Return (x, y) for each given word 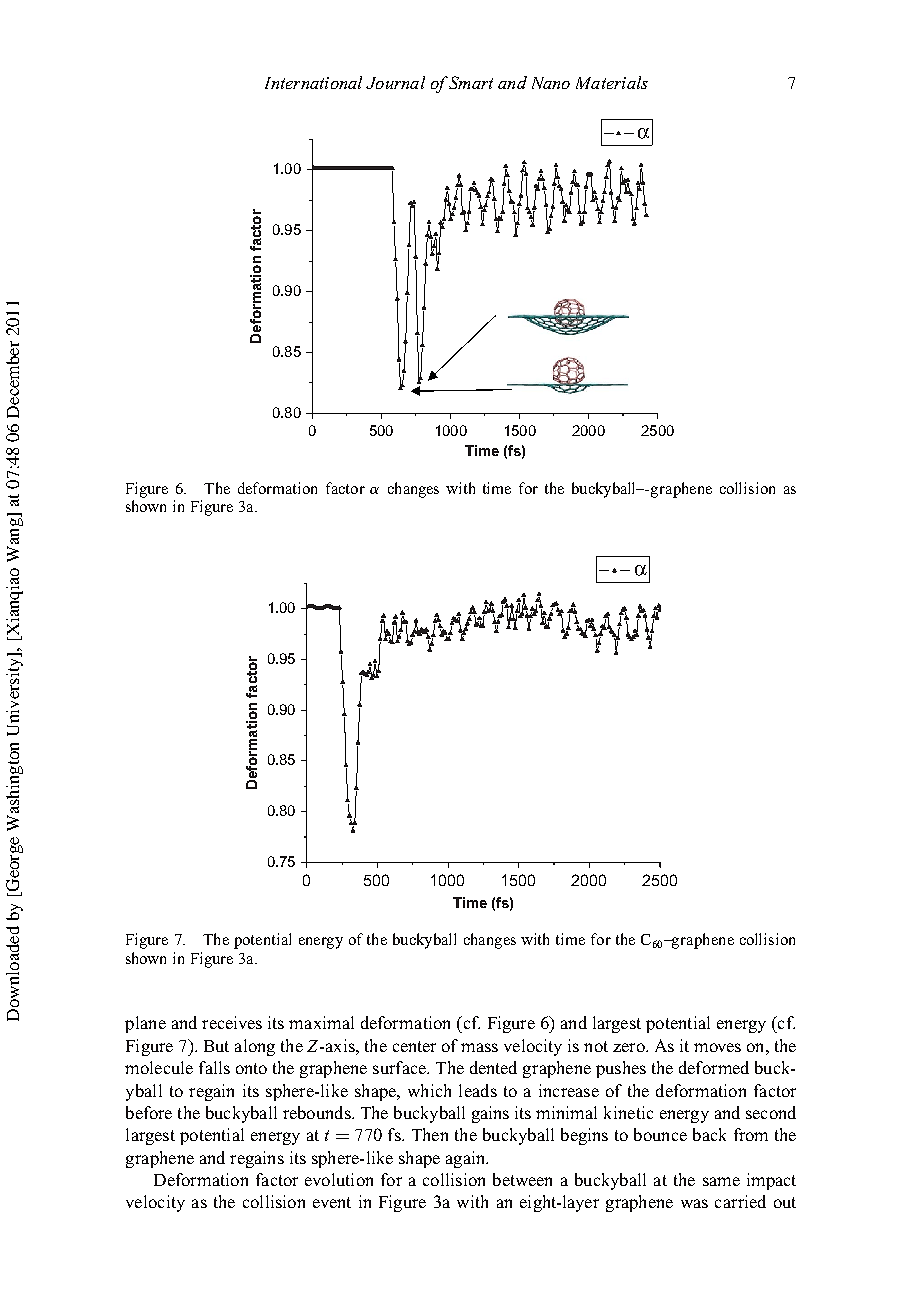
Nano (551, 83)
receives (232, 1022)
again (467, 1159)
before (149, 1112)
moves (717, 1047)
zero (630, 1047)
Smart (470, 82)
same (721, 1181)
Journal (395, 82)
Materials (612, 82)
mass (479, 1047)
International (313, 82)
